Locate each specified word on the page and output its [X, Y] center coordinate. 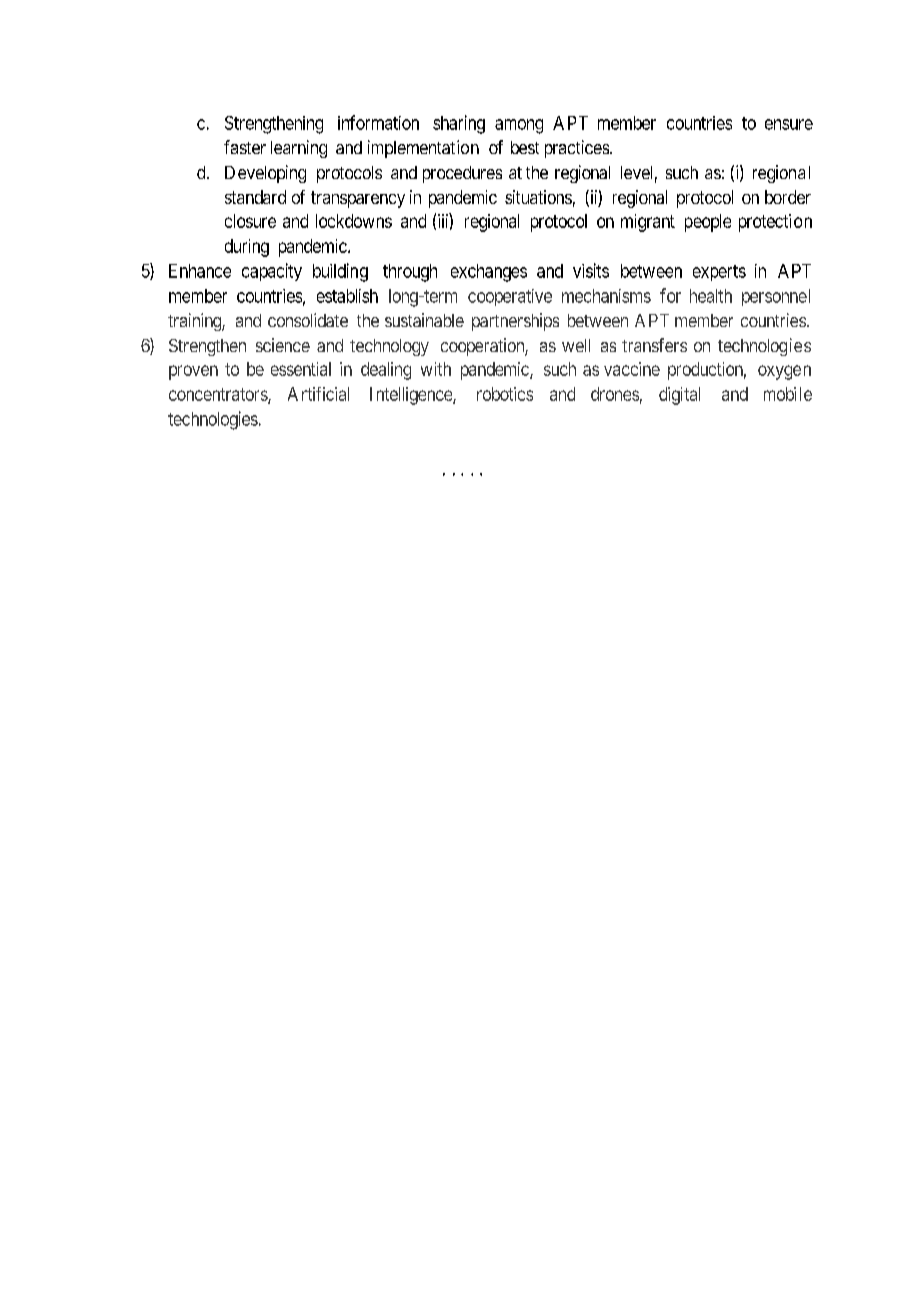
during [247, 248]
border [788, 197]
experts [719, 273]
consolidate [308, 320]
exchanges [489, 273]
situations [538, 197]
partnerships [515, 322]
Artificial [318, 394]
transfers [654, 345]
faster [245, 147]
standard [255, 197]
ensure [789, 124]
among [519, 126]
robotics [505, 394]
